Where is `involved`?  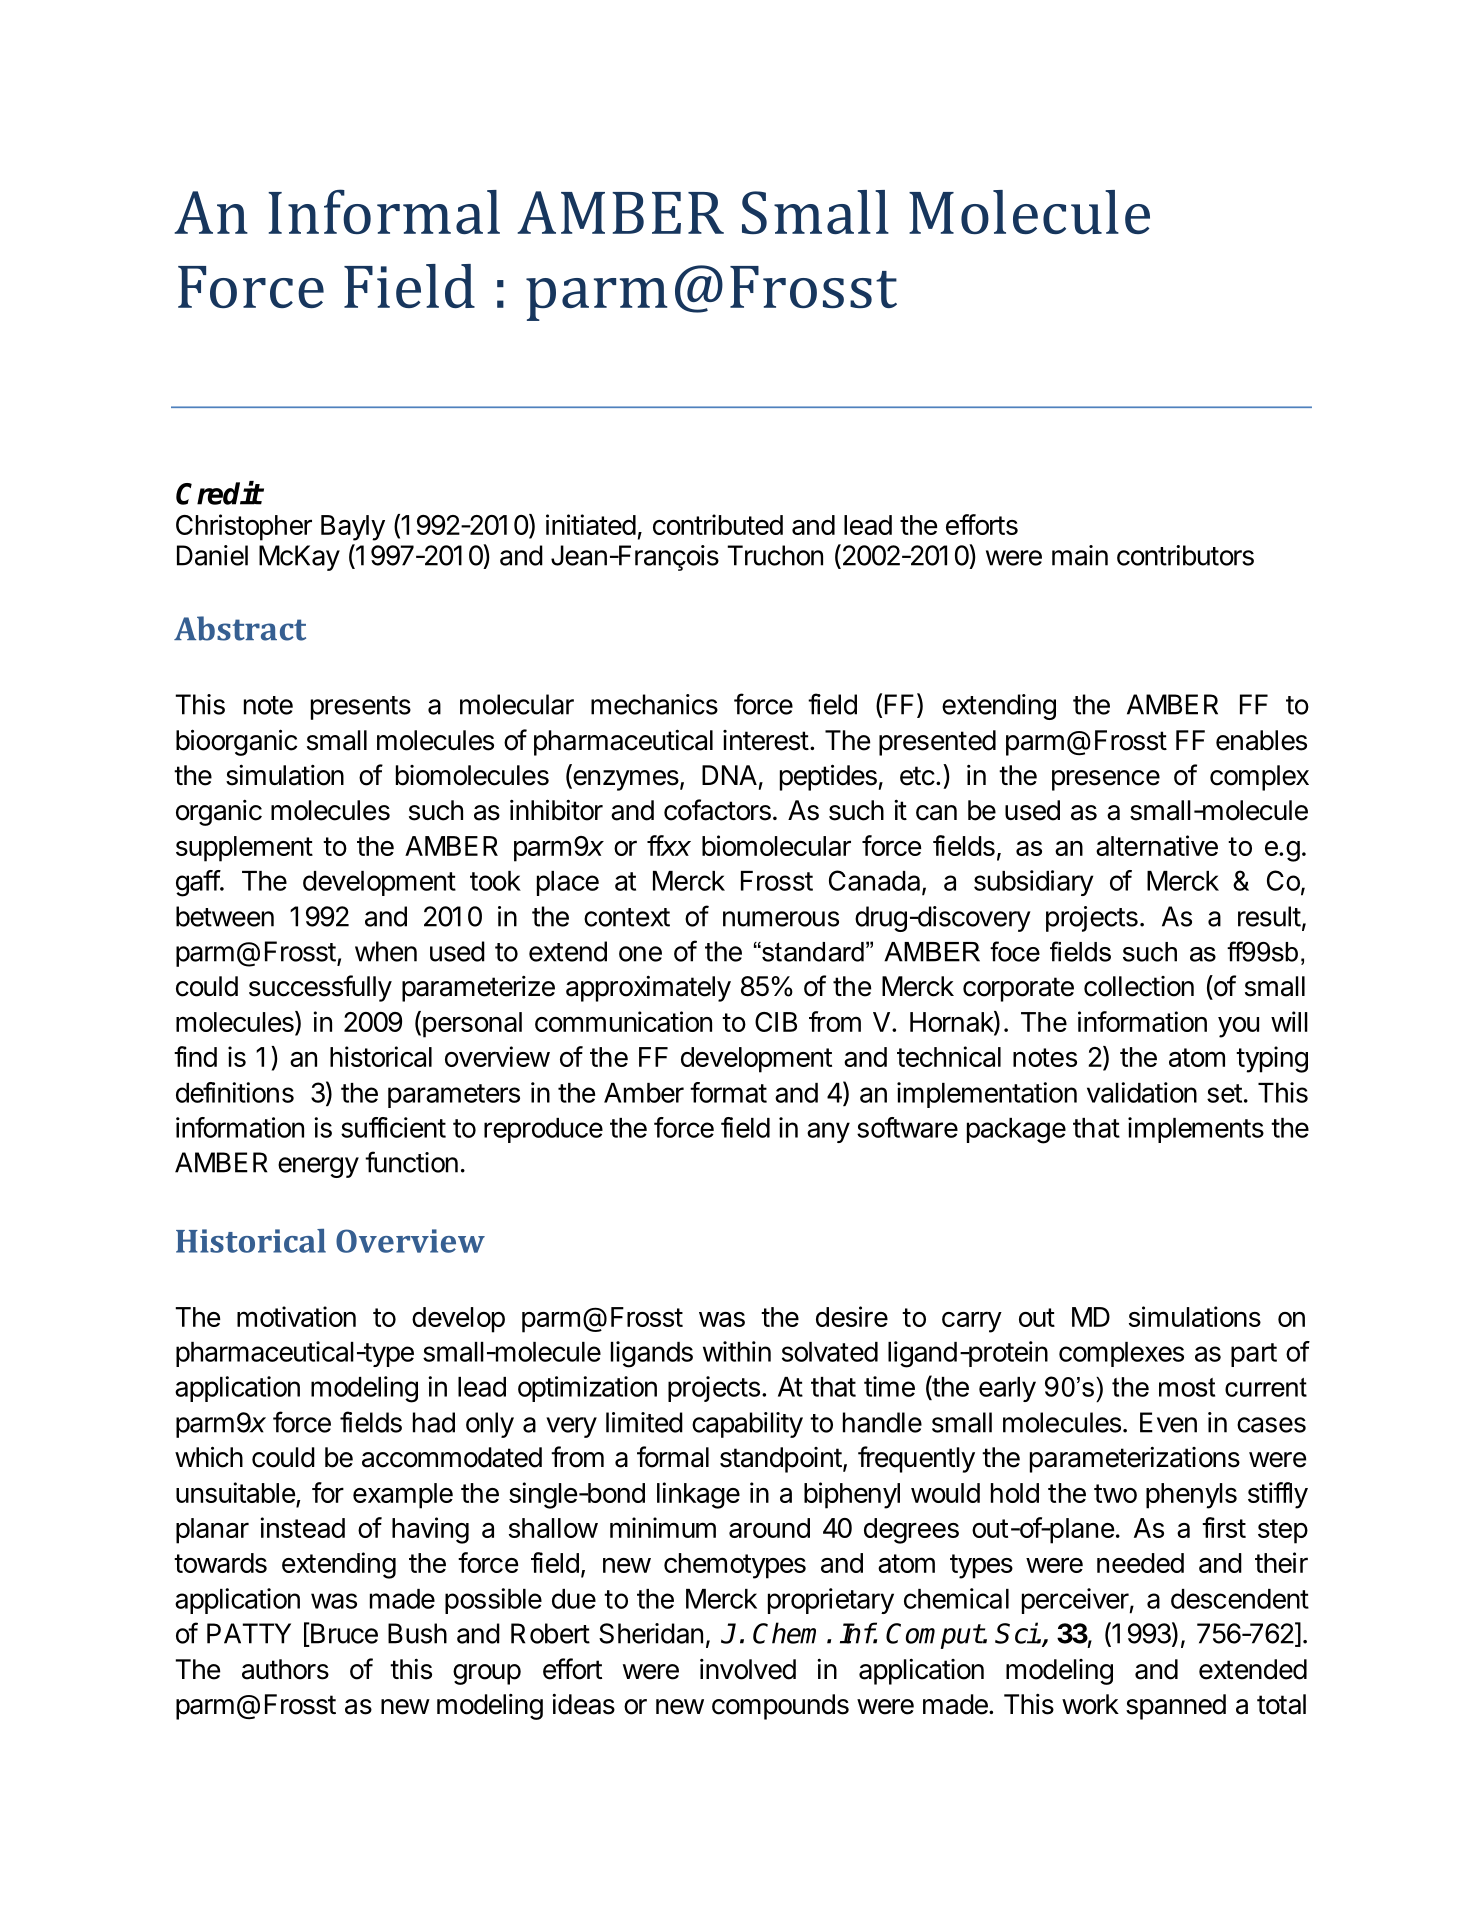
involved is located at coordinates (748, 1669).
